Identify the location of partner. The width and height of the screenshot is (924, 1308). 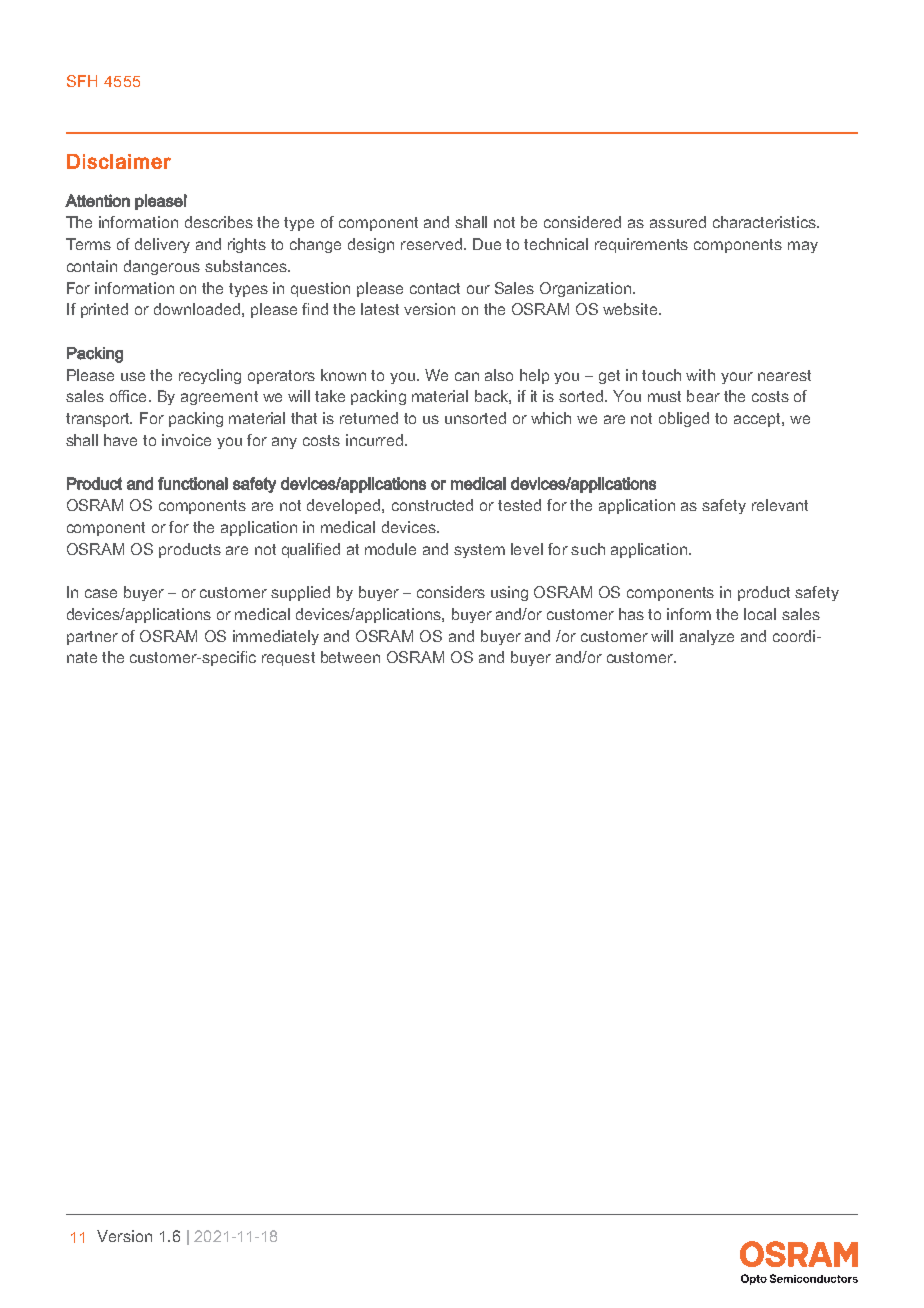
(92, 638).
